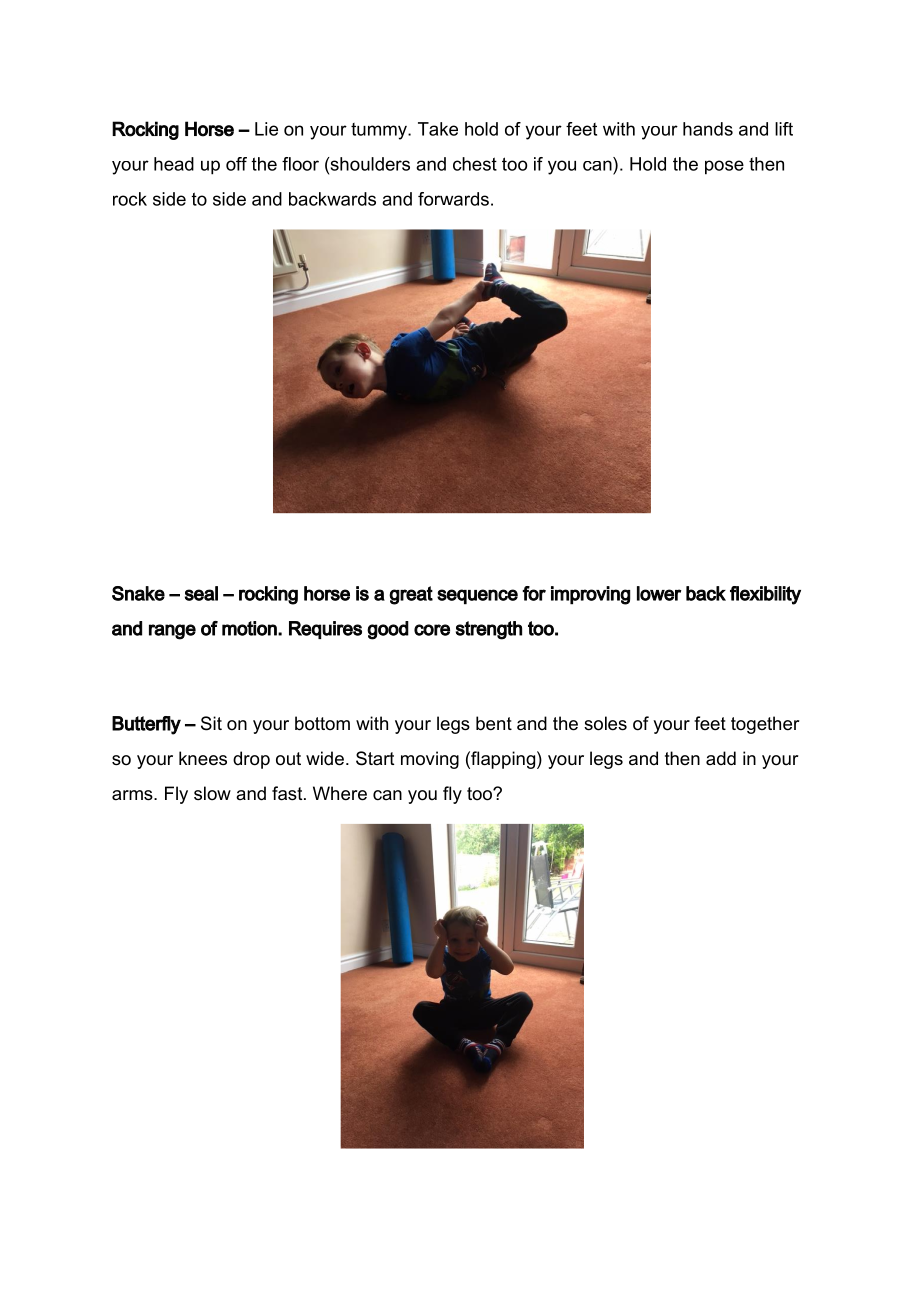 This screenshot has height=1308, width=924. I want to click on off, so click(236, 164).
